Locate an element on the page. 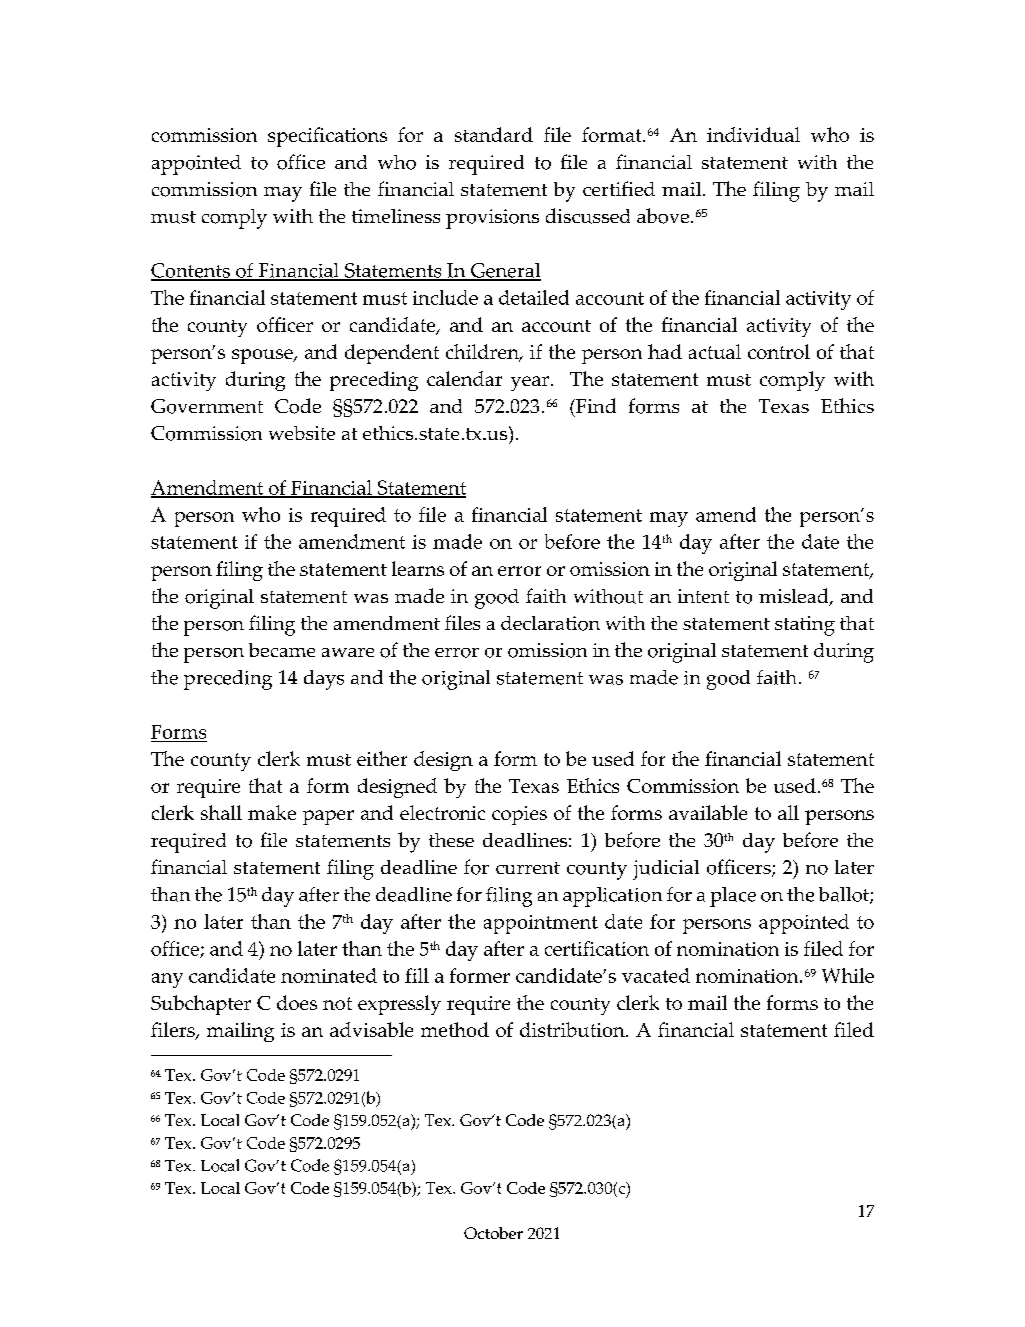 The height and width of the page is (1327, 1025). October is located at coordinates (493, 1233).
